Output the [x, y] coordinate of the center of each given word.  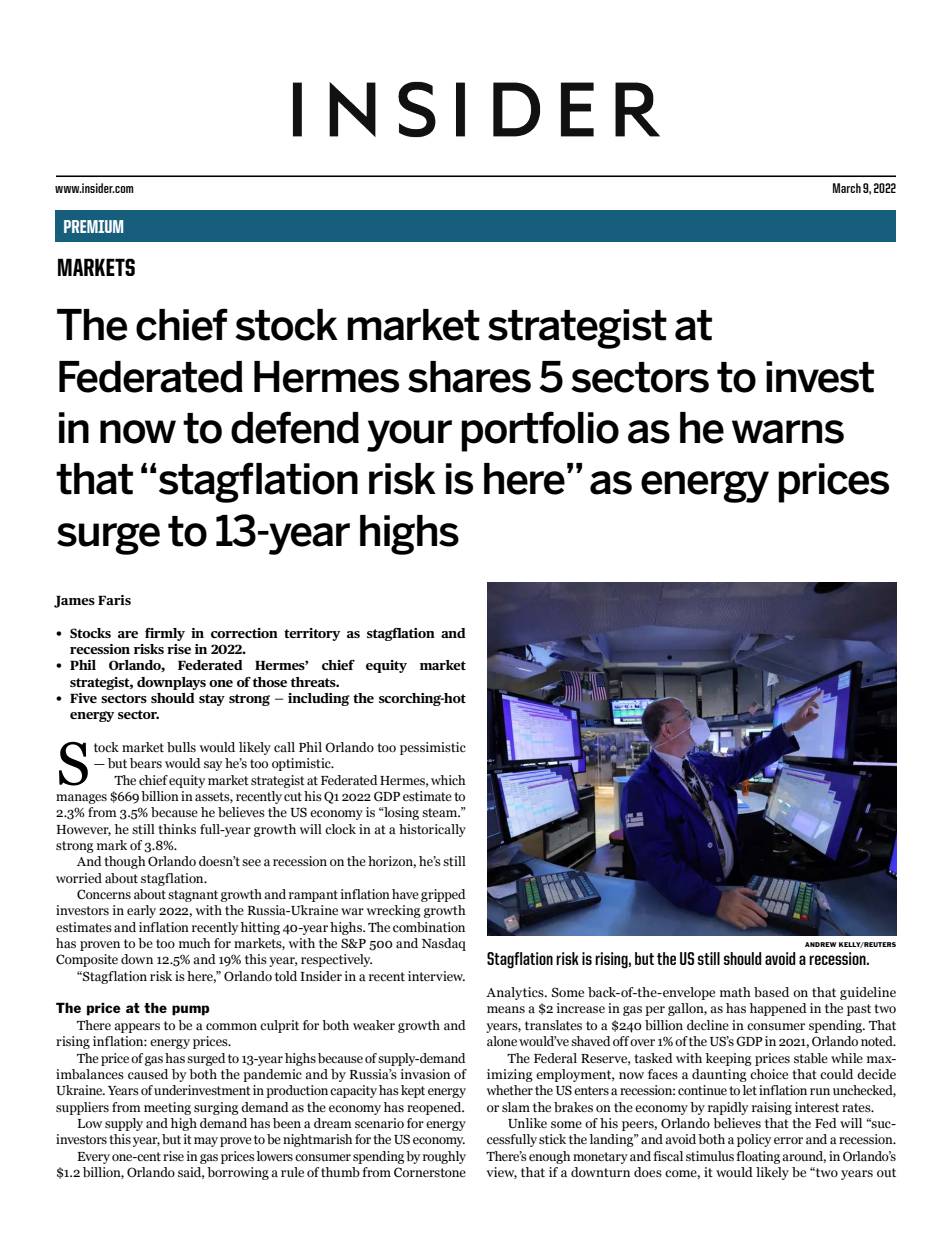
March [847, 188]
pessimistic [433, 748]
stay [212, 700]
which [448, 780]
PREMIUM [93, 226]
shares [469, 377]
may [206, 1142]
